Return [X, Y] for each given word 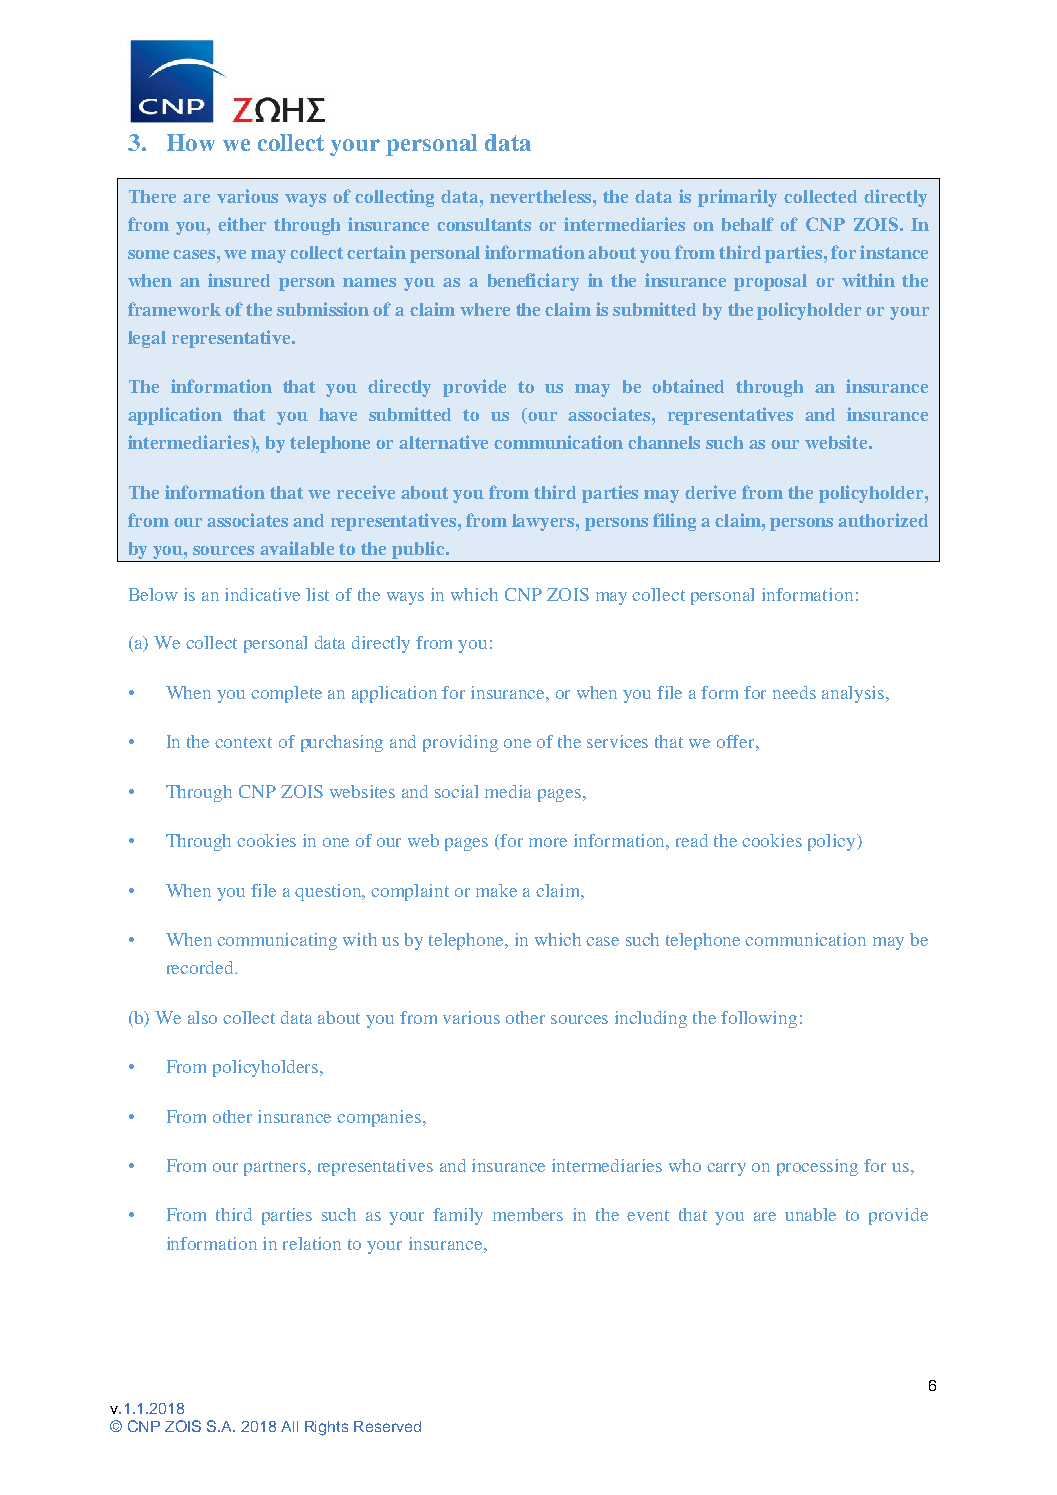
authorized [883, 520]
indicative [262, 594]
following [759, 1019]
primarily [737, 198]
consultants [484, 224]
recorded [202, 967]
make [496, 890]
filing [674, 522]
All [289, 1426]
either [242, 224]
